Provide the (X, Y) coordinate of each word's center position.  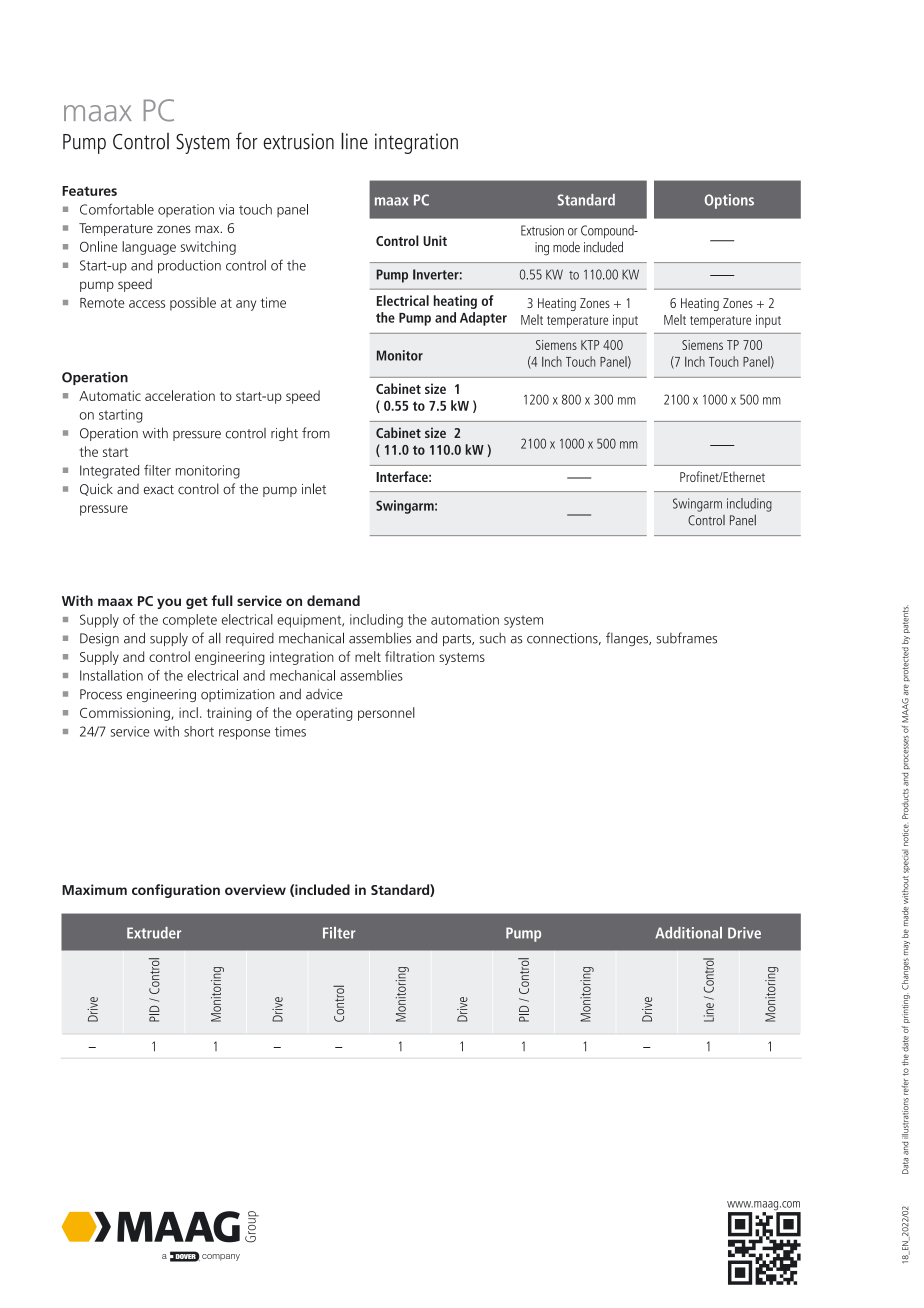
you (169, 603)
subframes (687, 638)
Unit (435, 240)
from (316, 433)
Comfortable (117, 209)
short (199, 731)
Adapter (483, 319)
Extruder (154, 933)
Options (729, 201)
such (493, 638)
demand (333, 600)
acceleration (180, 395)
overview (255, 889)
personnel (386, 714)
